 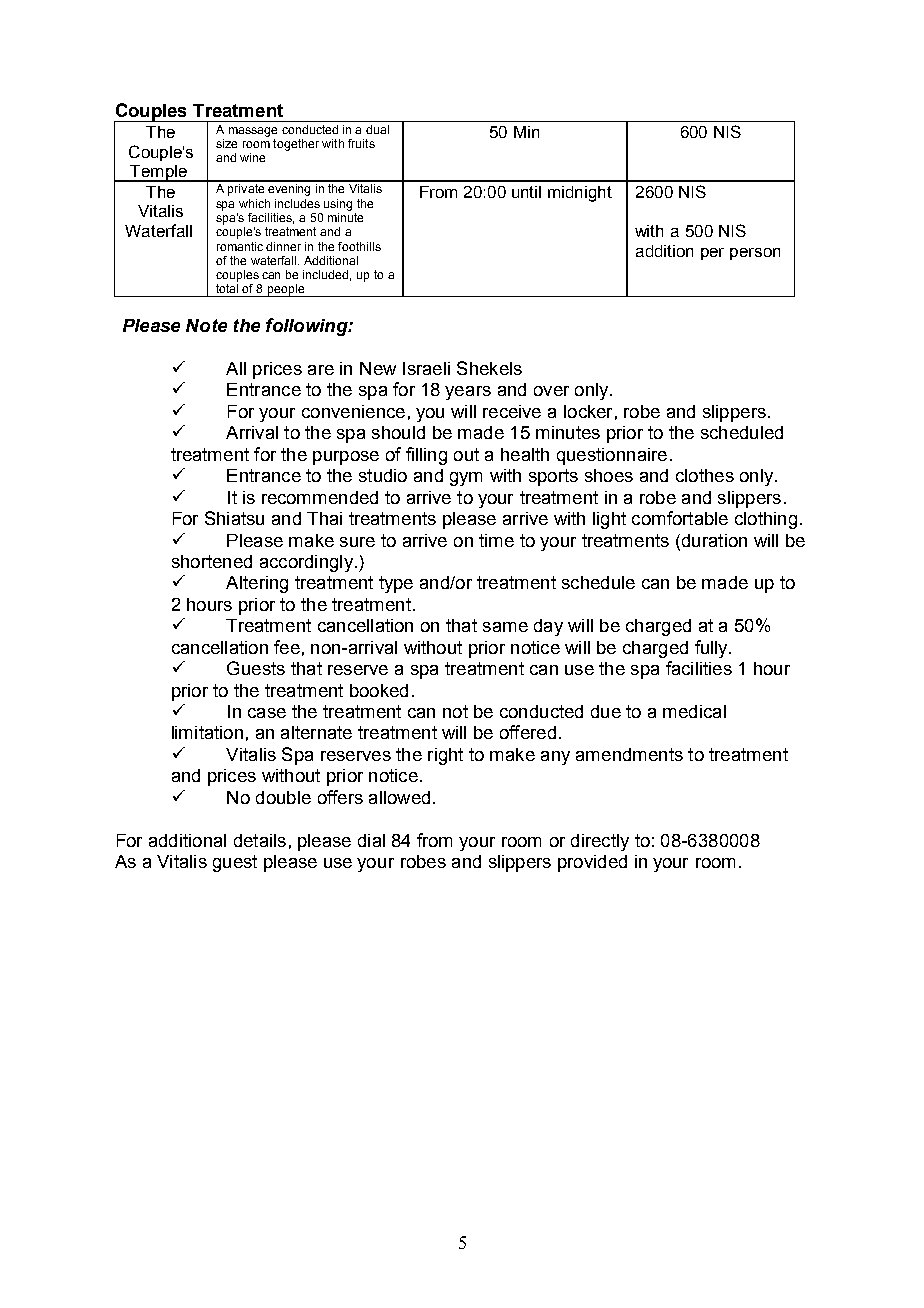 What do you see at coordinates (371, 840) in the screenshot?
I see `dial` at bounding box center [371, 840].
